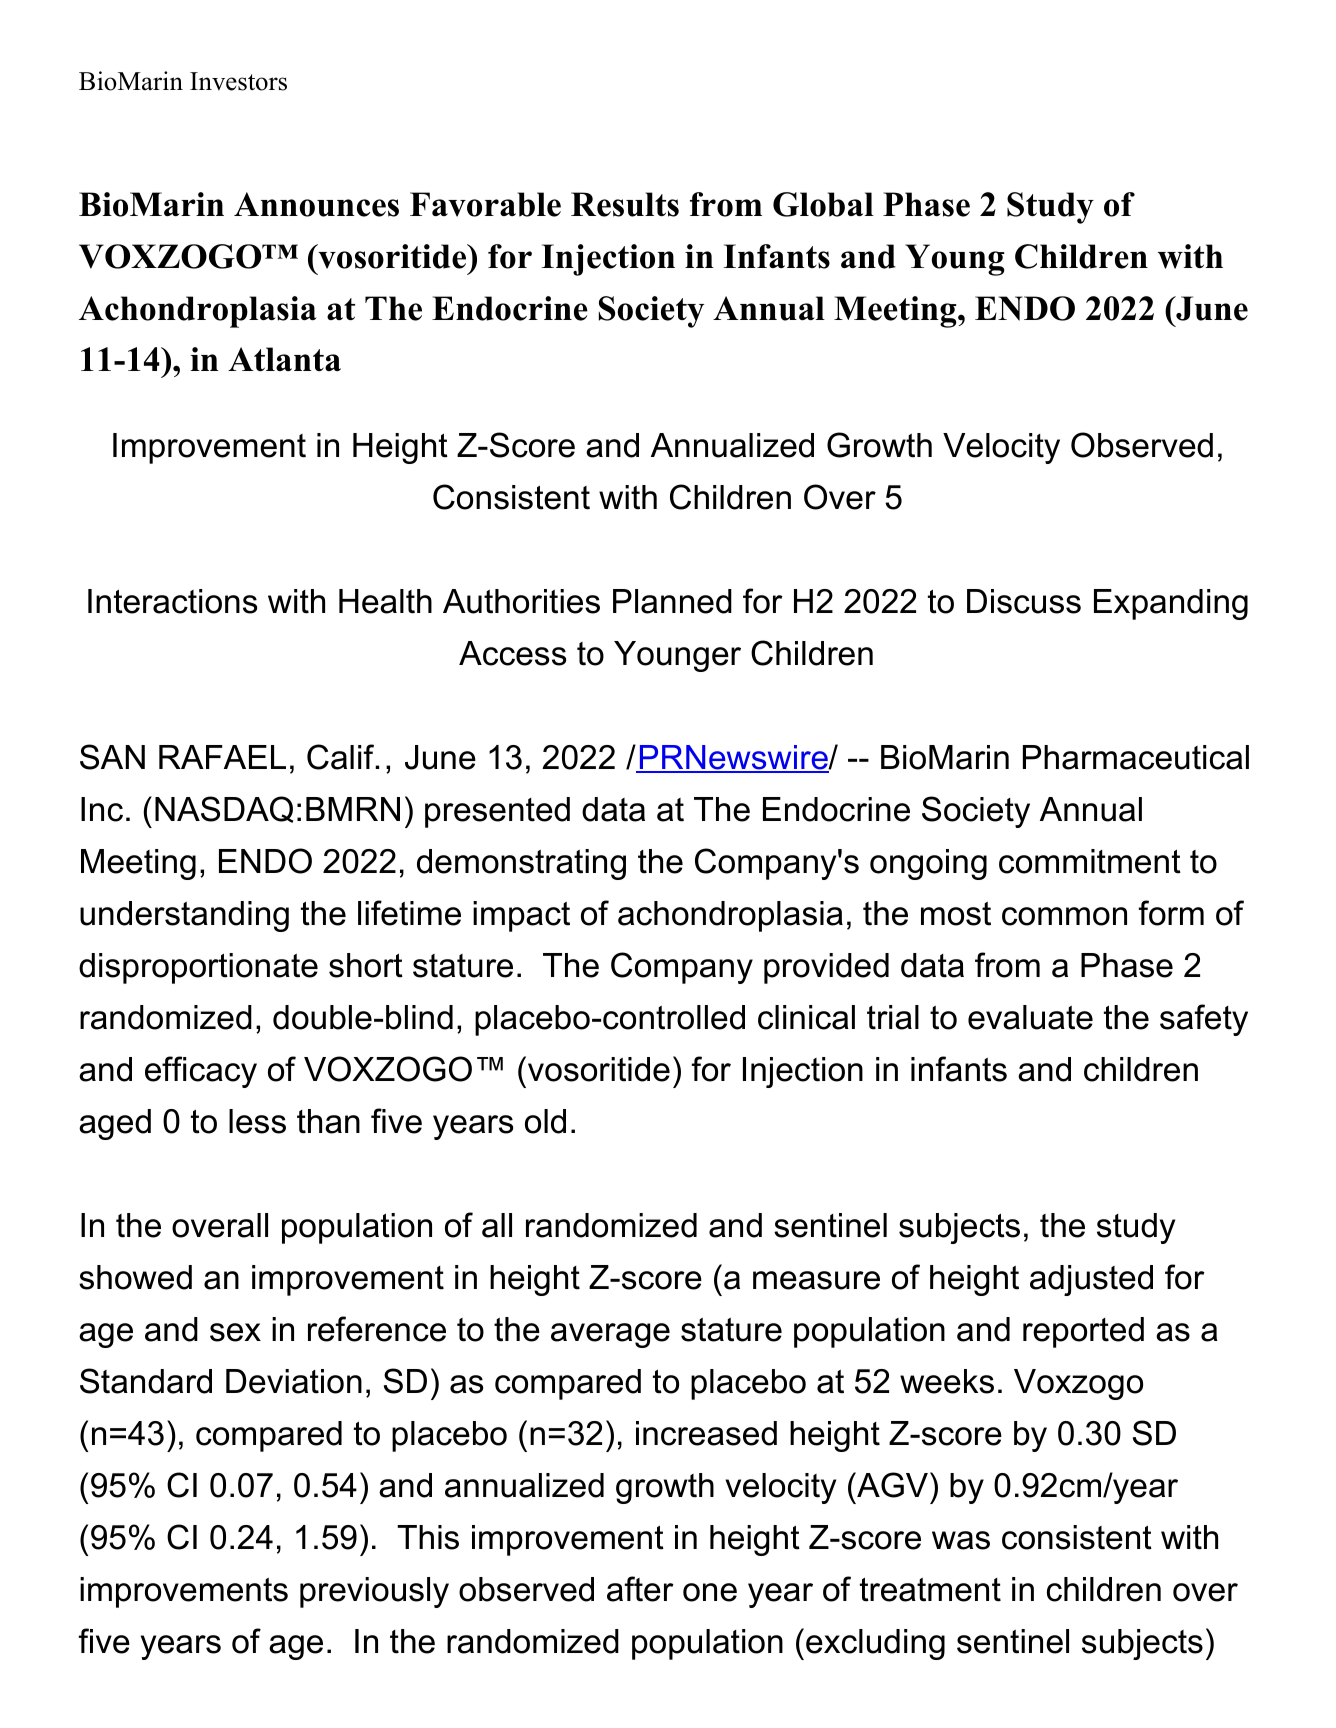  What do you see at coordinates (823, 204) in the image?
I see `Global` at bounding box center [823, 204].
